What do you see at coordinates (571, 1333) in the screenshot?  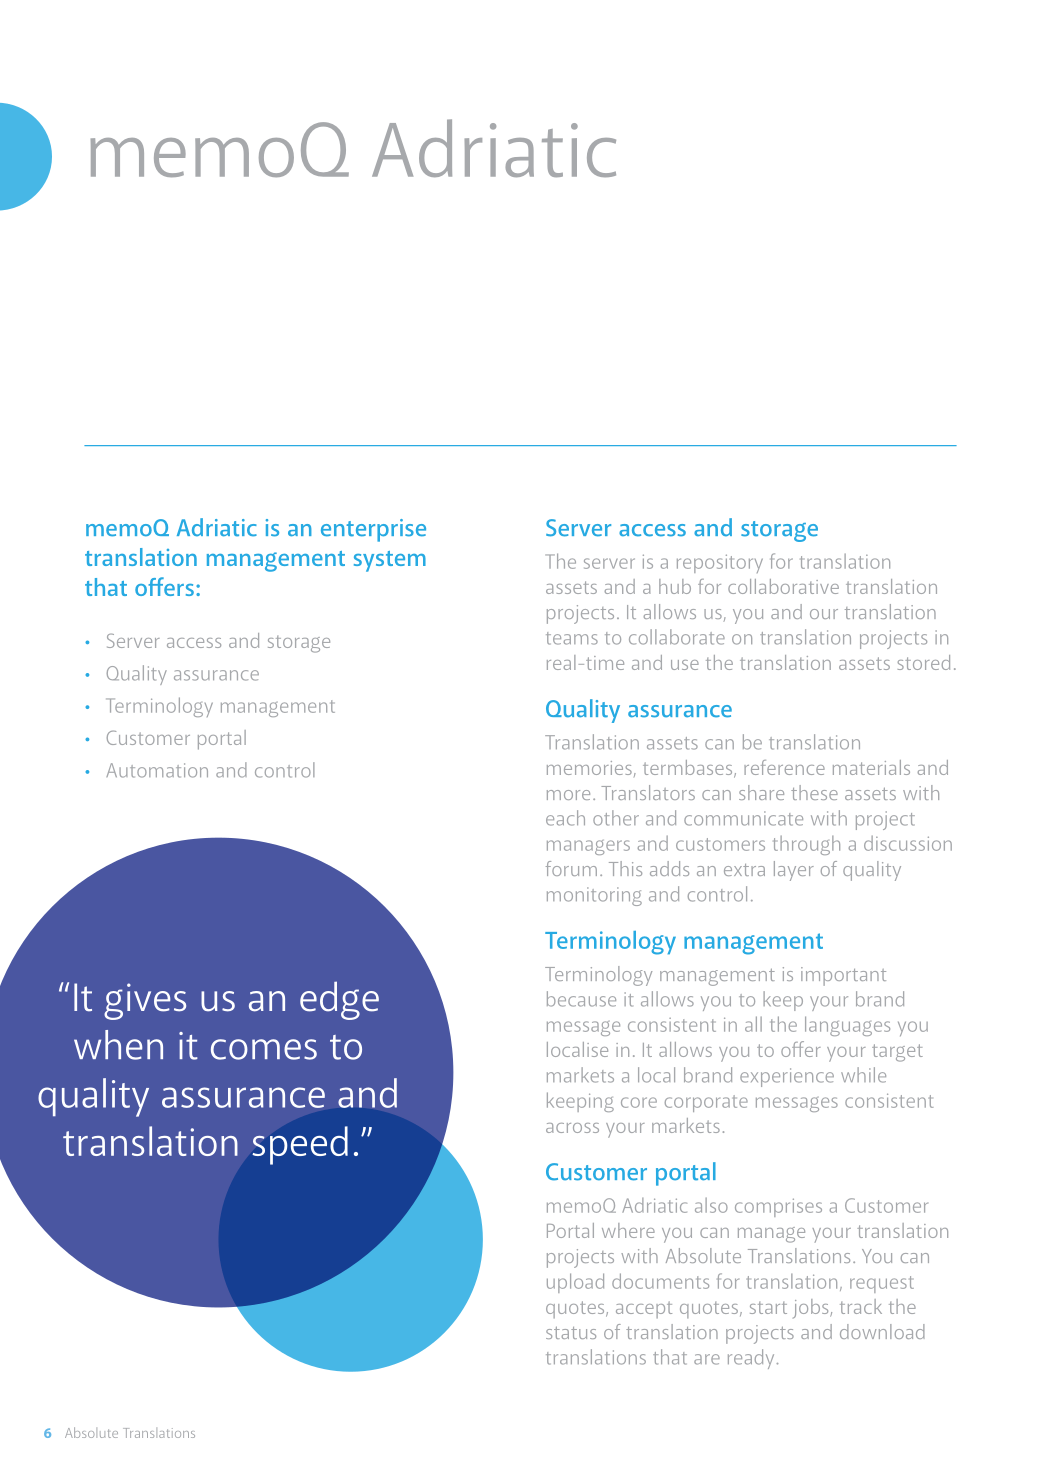 I see `status` at bounding box center [571, 1333].
